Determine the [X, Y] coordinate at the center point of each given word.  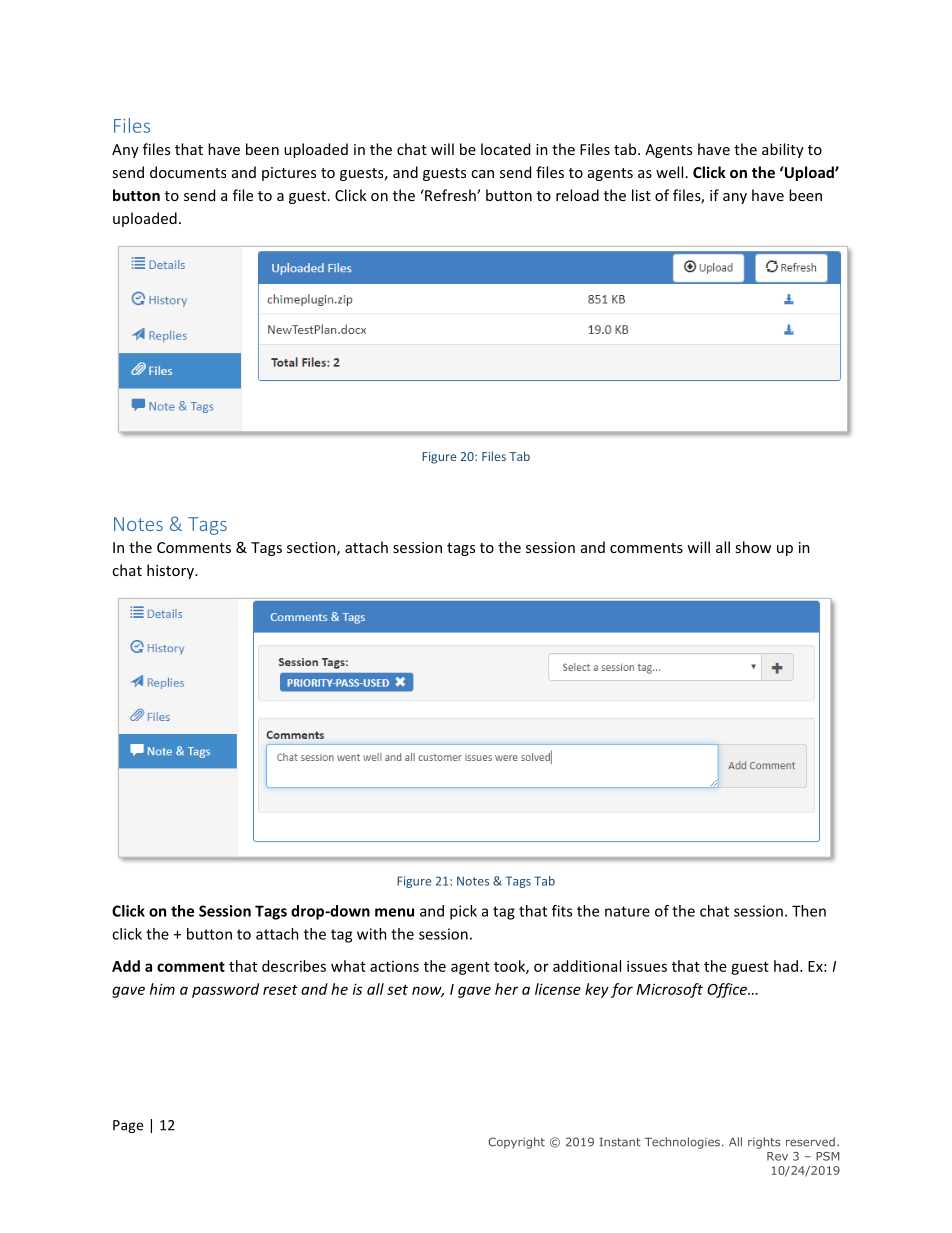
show [753, 547]
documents [188, 172]
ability [783, 150]
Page [128, 1126]
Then [809, 911]
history [171, 571]
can [482, 174]
